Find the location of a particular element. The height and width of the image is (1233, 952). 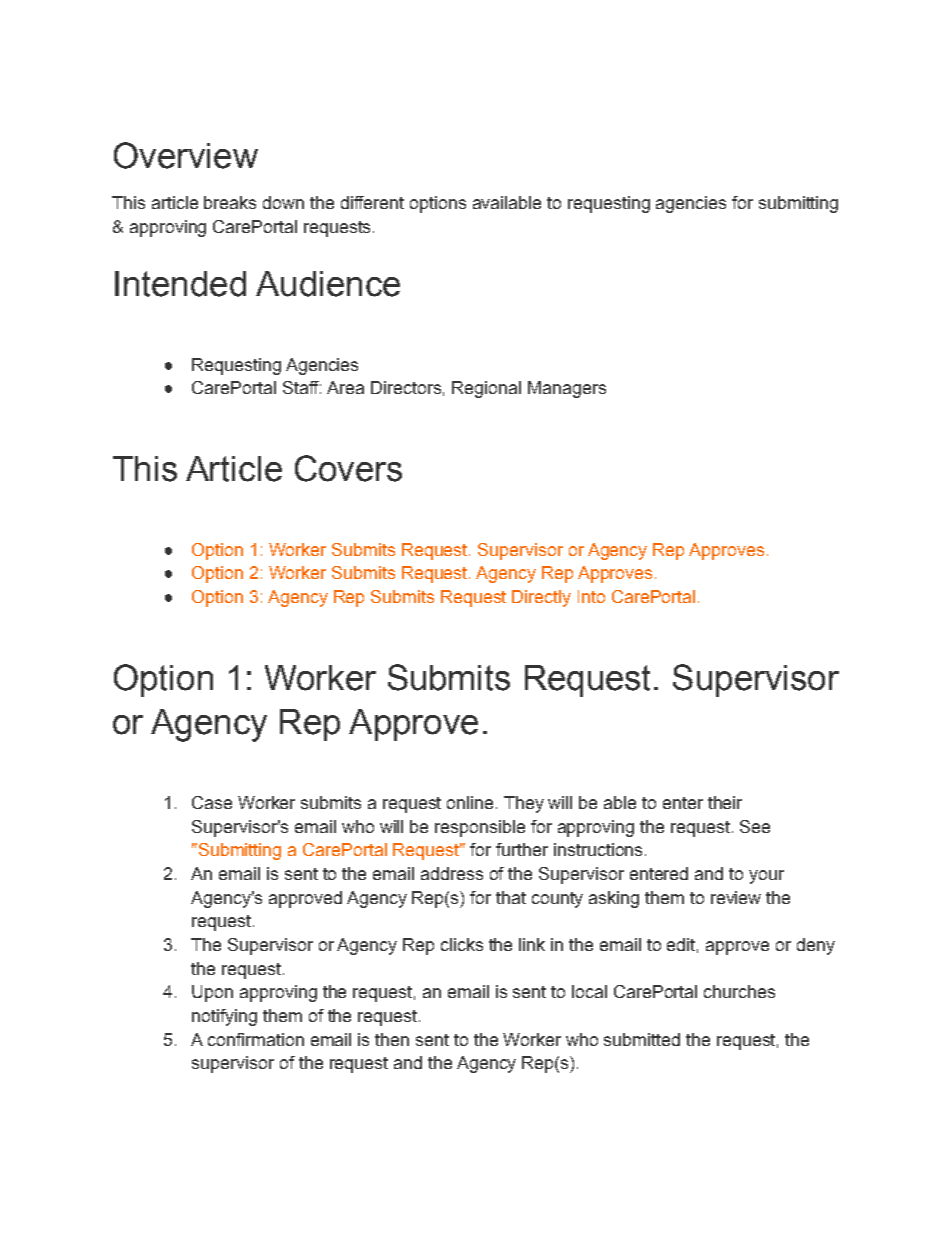

different is located at coordinates (372, 202).
